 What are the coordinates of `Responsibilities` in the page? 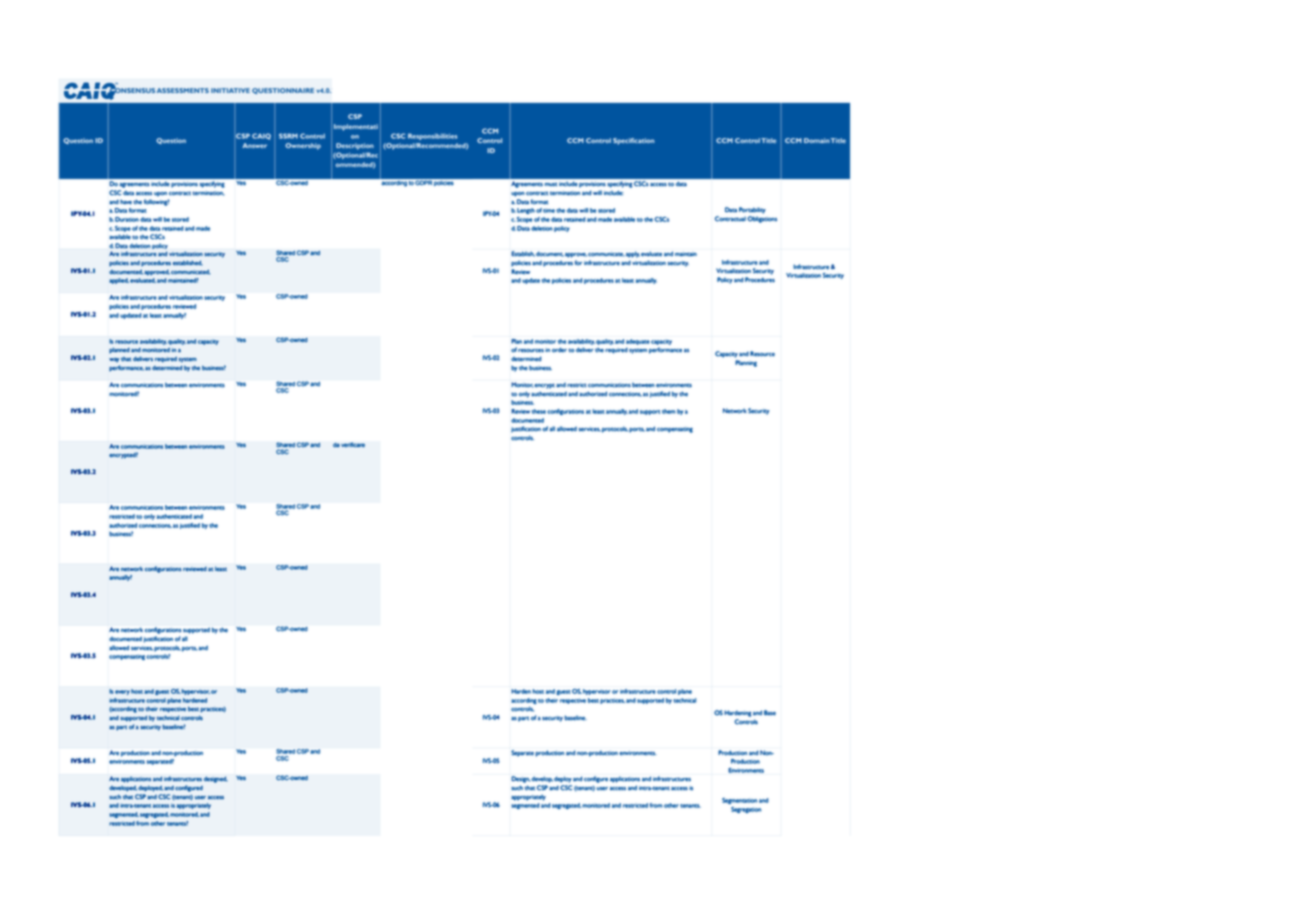 It's located at (433, 136).
